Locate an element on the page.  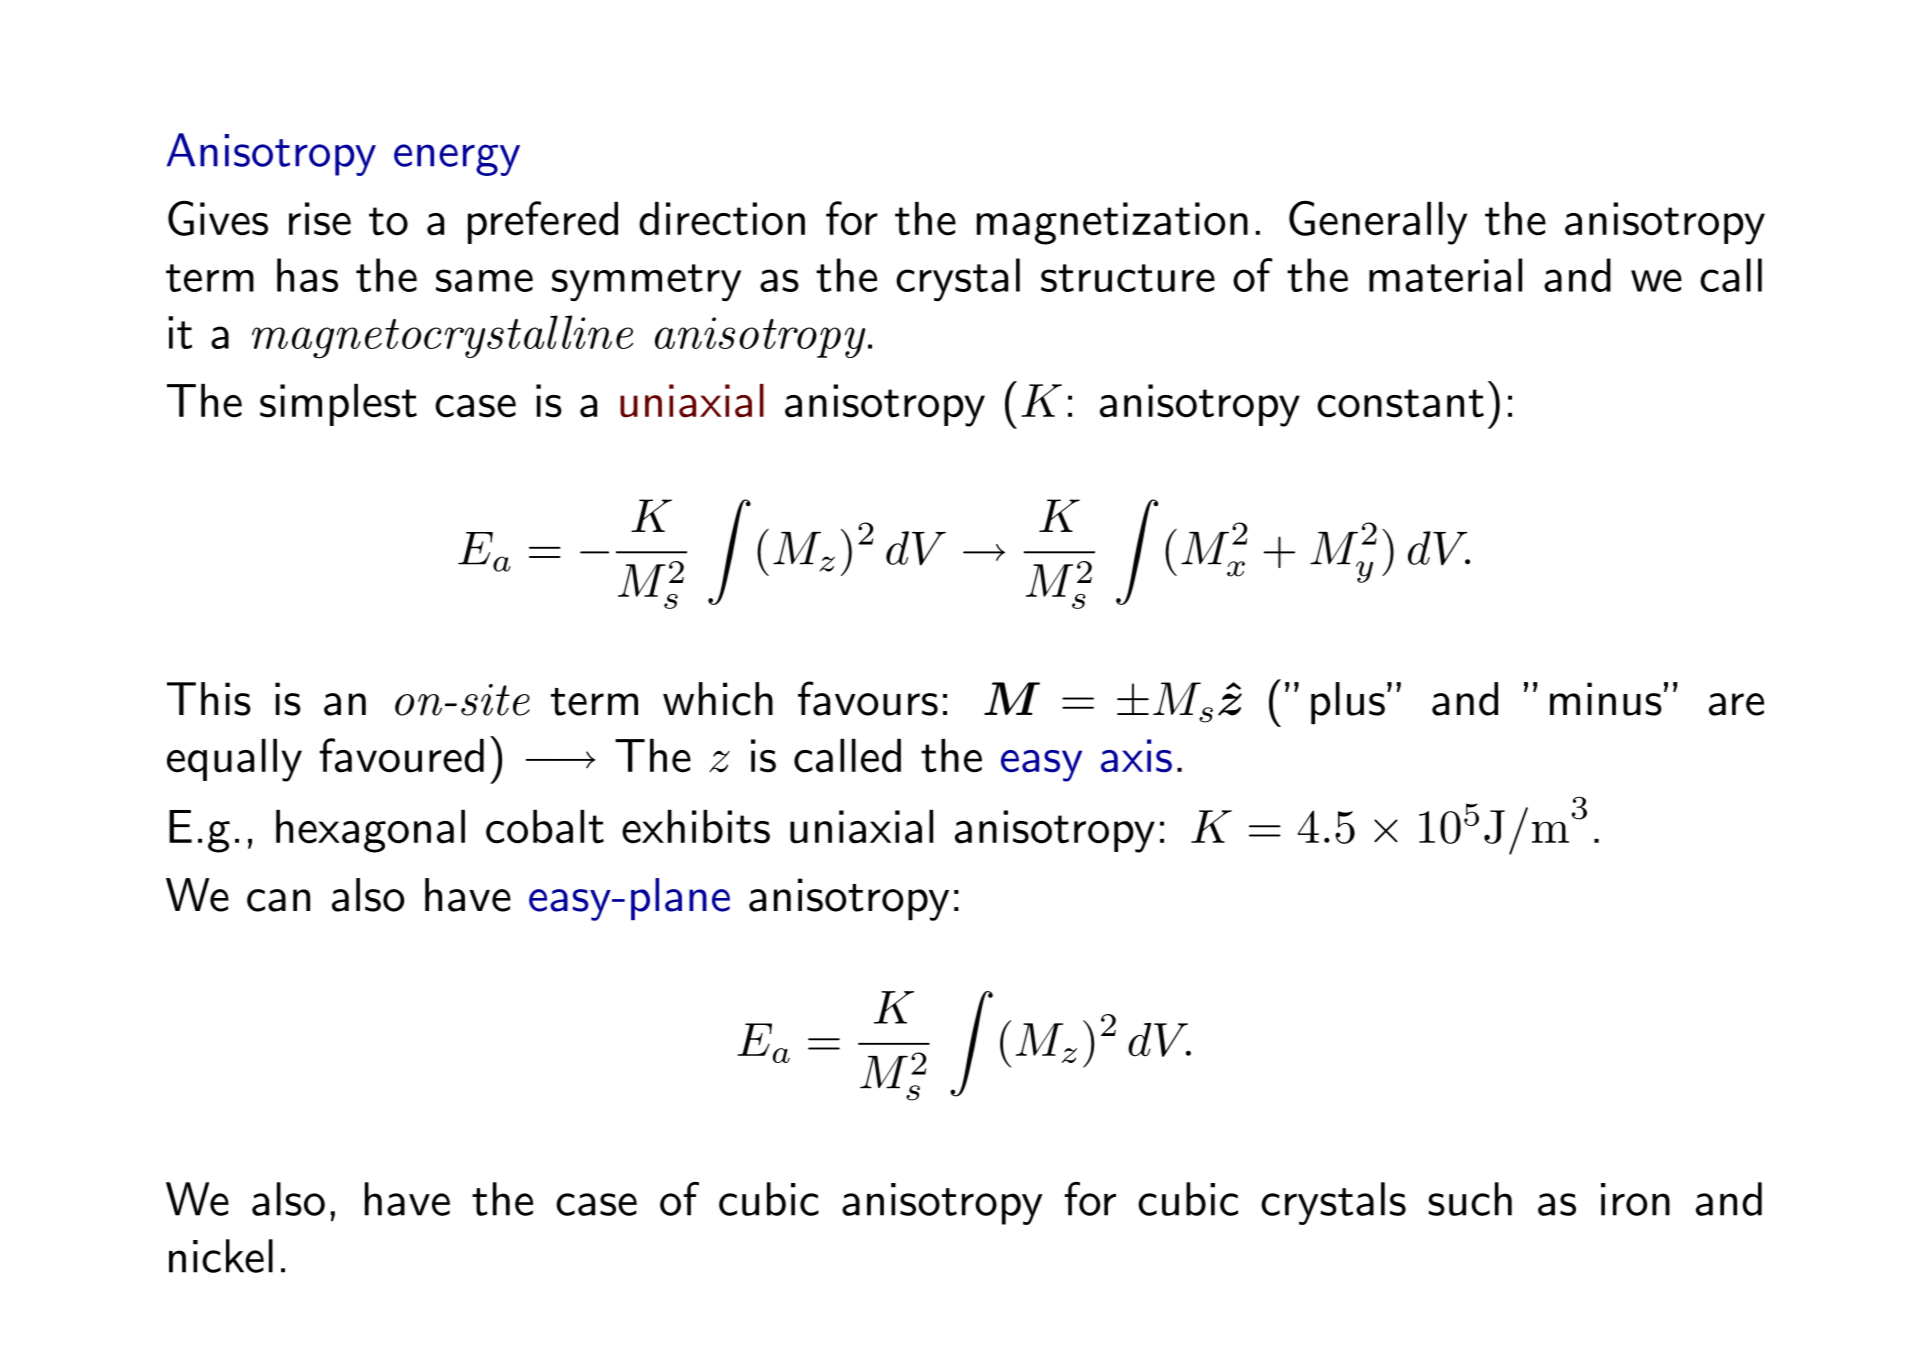
Generally is located at coordinates (1378, 223).
